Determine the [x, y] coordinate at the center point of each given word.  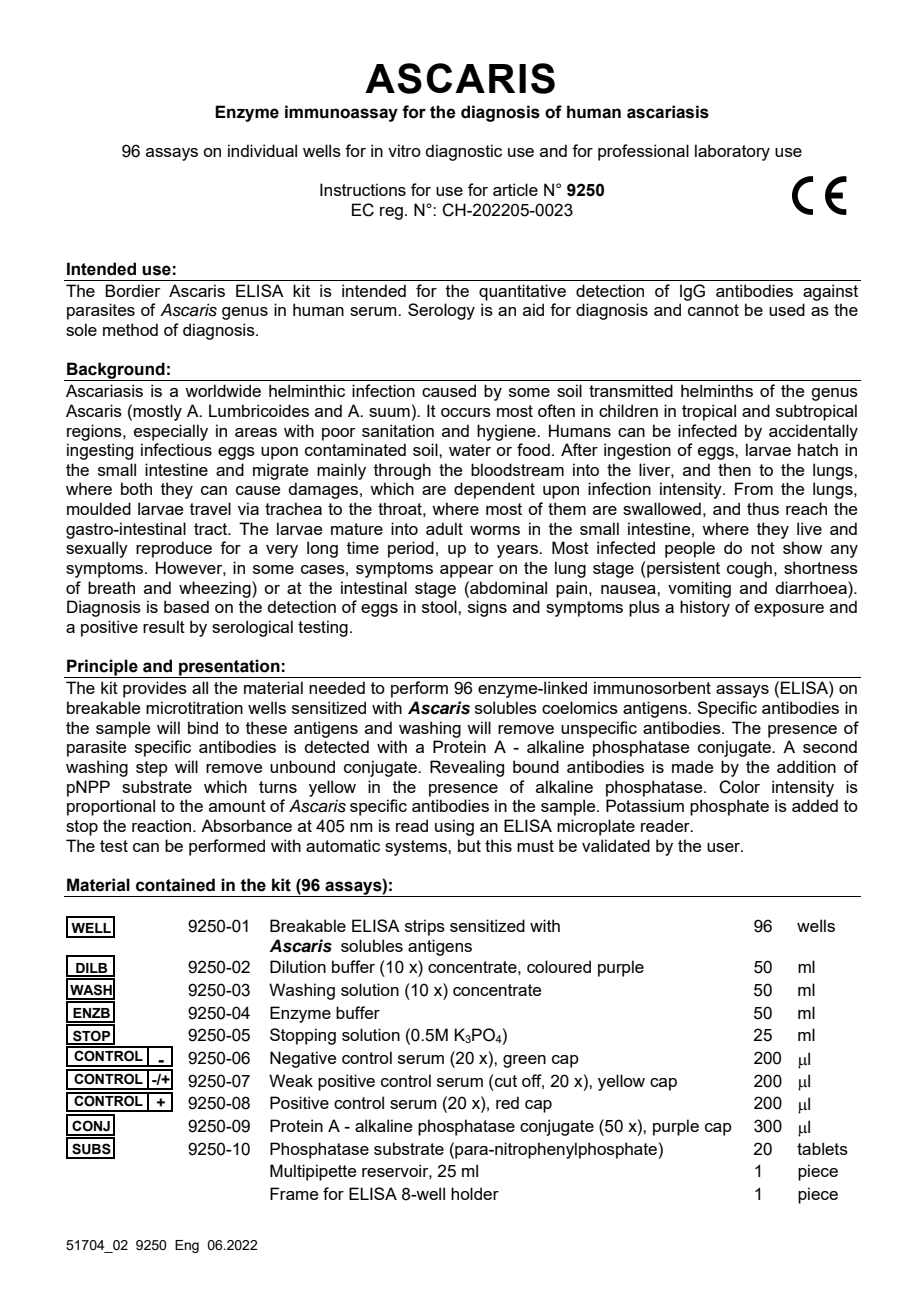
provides [155, 689]
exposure [789, 610]
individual [262, 150]
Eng [187, 1246]
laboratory [732, 152]
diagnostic [463, 152]
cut [506, 1081]
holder [475, 1193]
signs [487, 608]
